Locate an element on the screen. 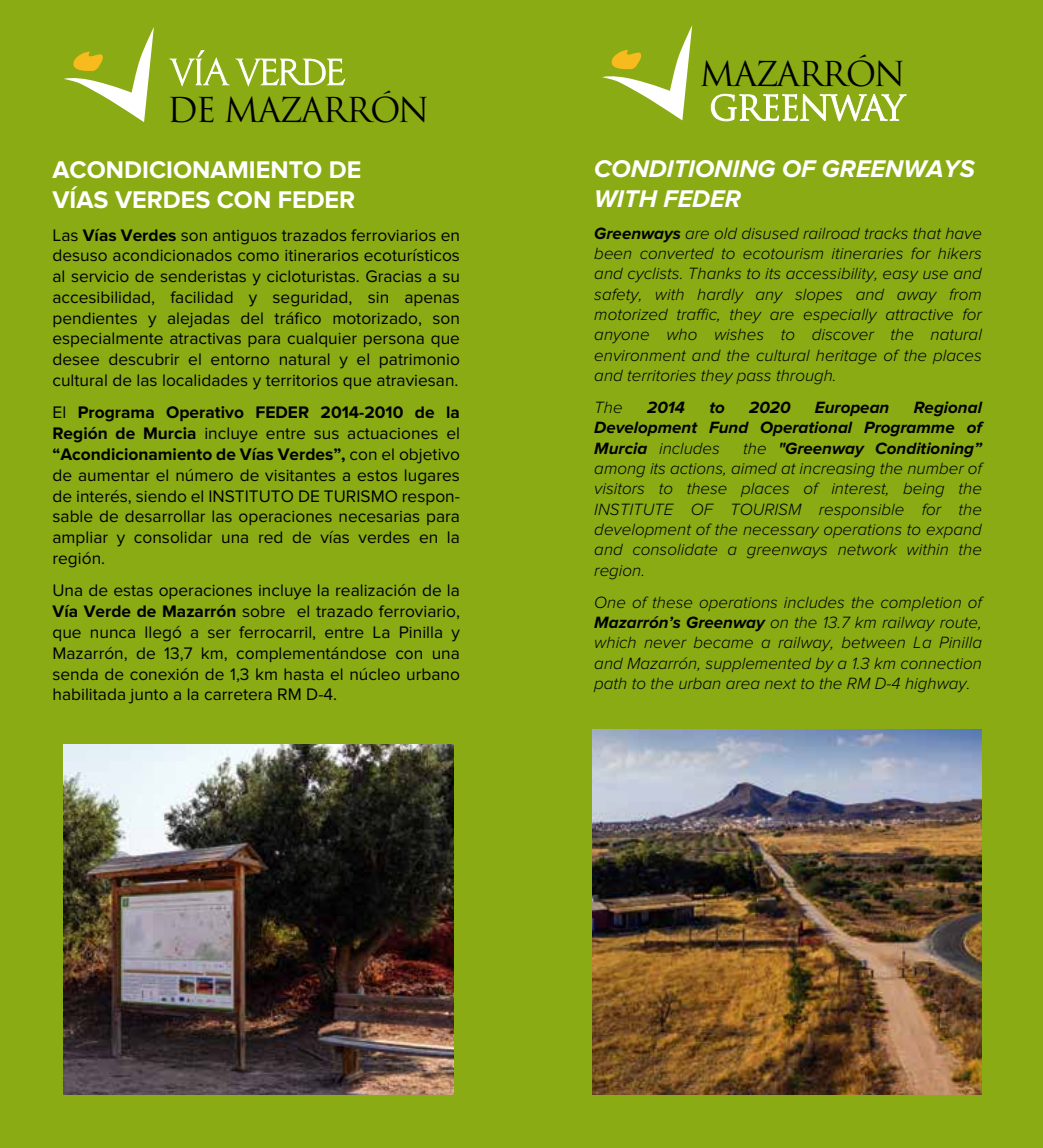  red is located at coordinates (270, 537).
